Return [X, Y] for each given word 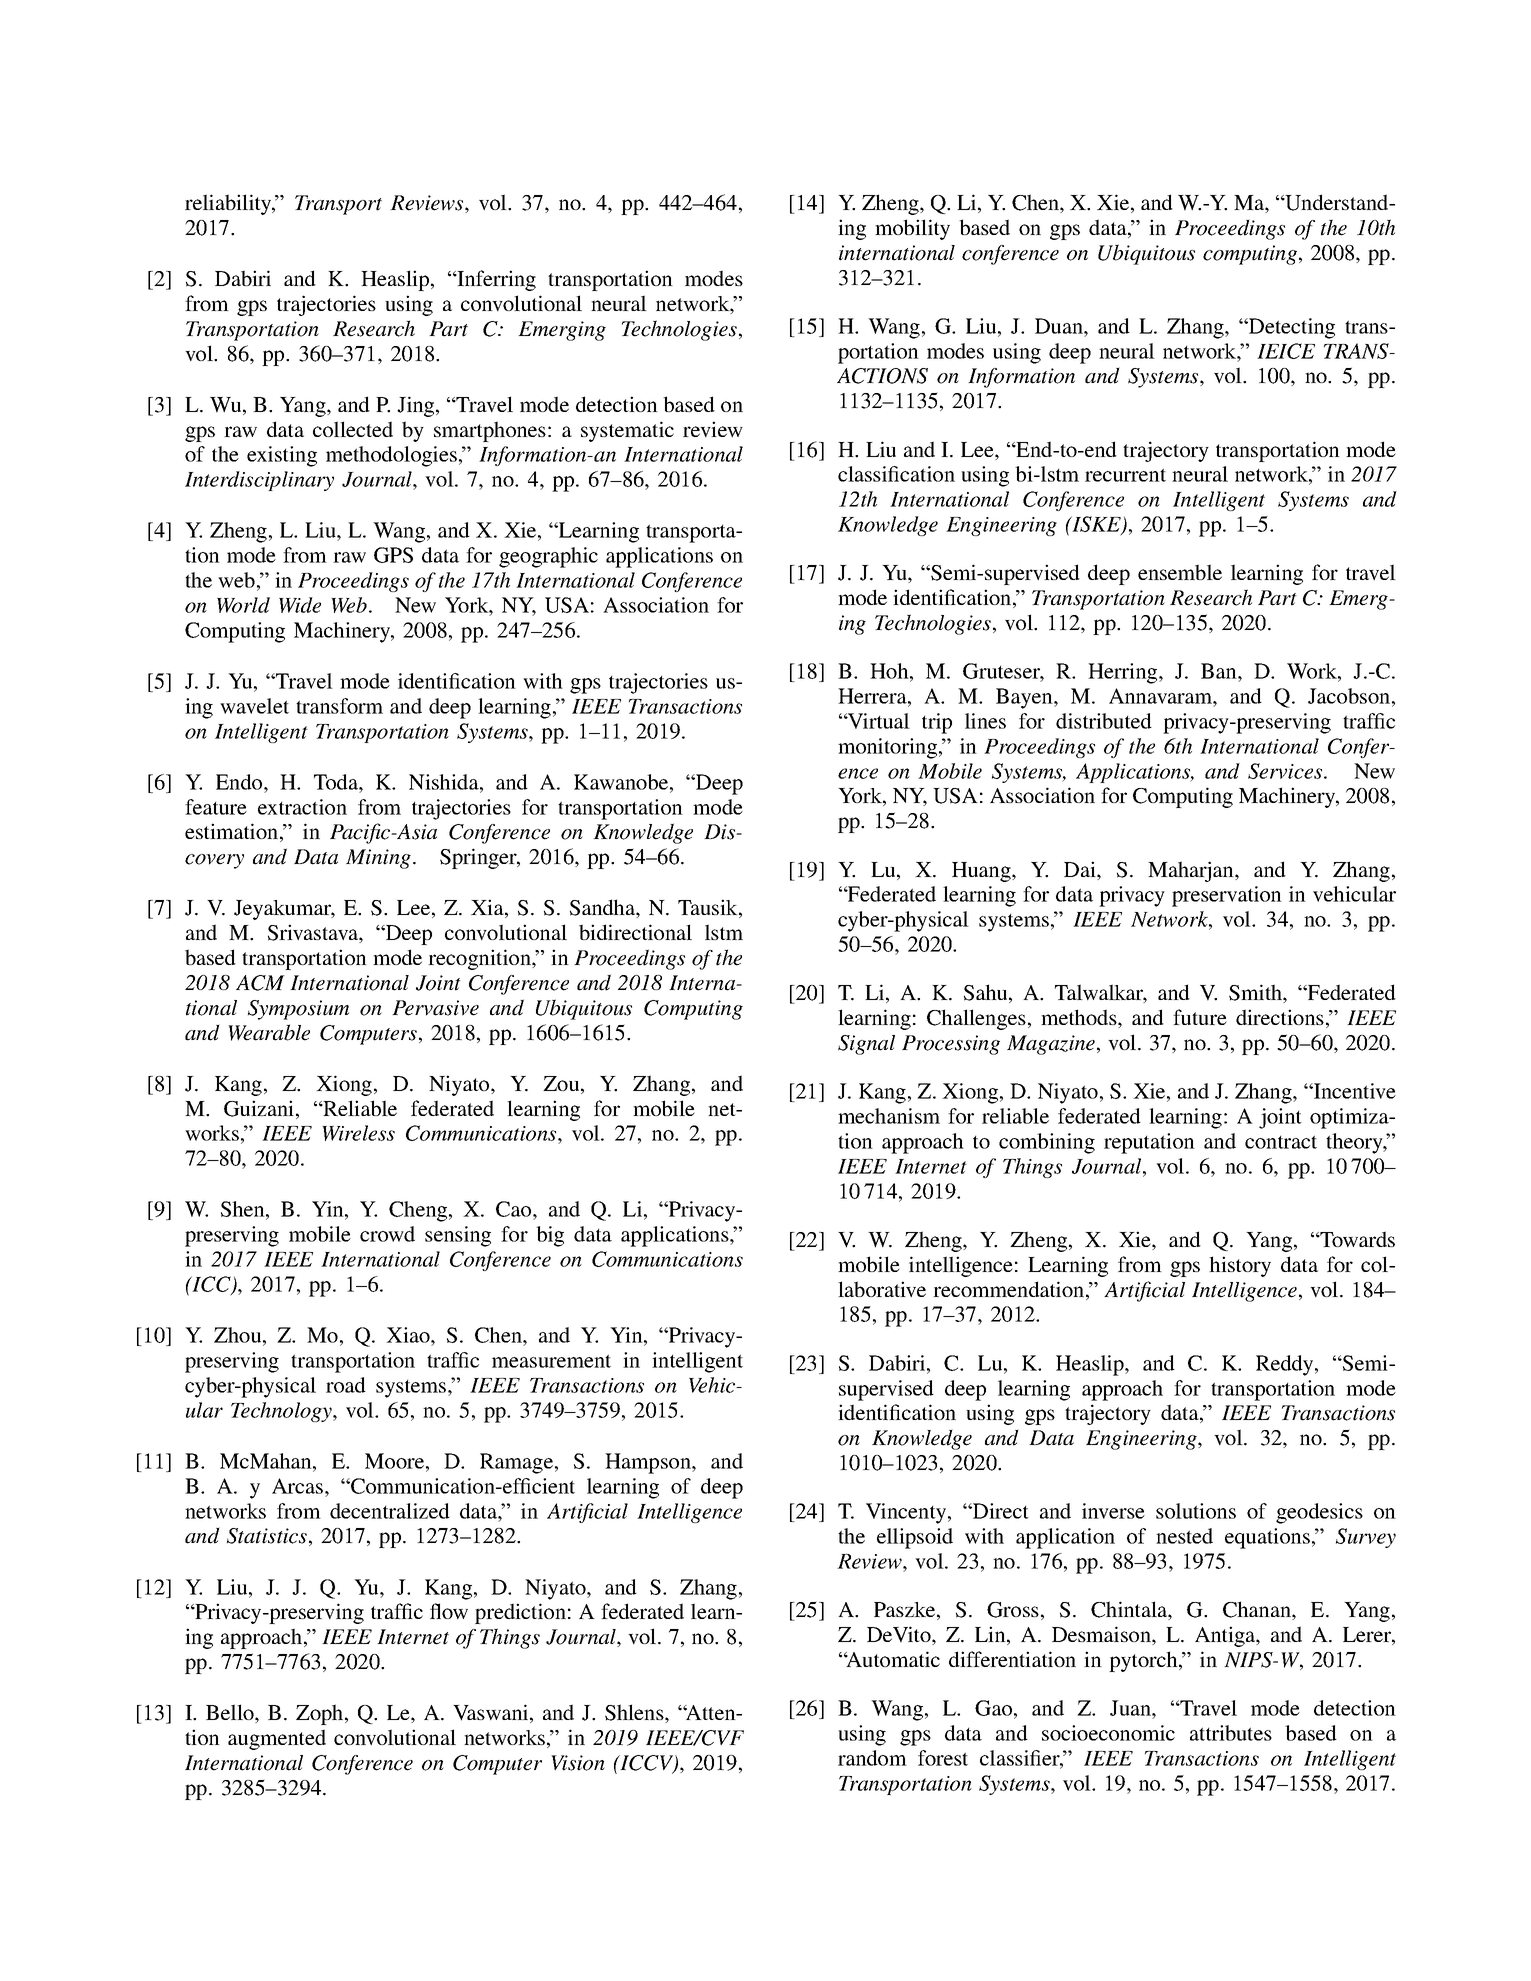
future [1200, 1017]
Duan [1060, 326]
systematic [627, 431]
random [872, 1758]
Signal [866, 1045]
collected [353, 429]
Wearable [269, 1032]
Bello [231, 1713]
